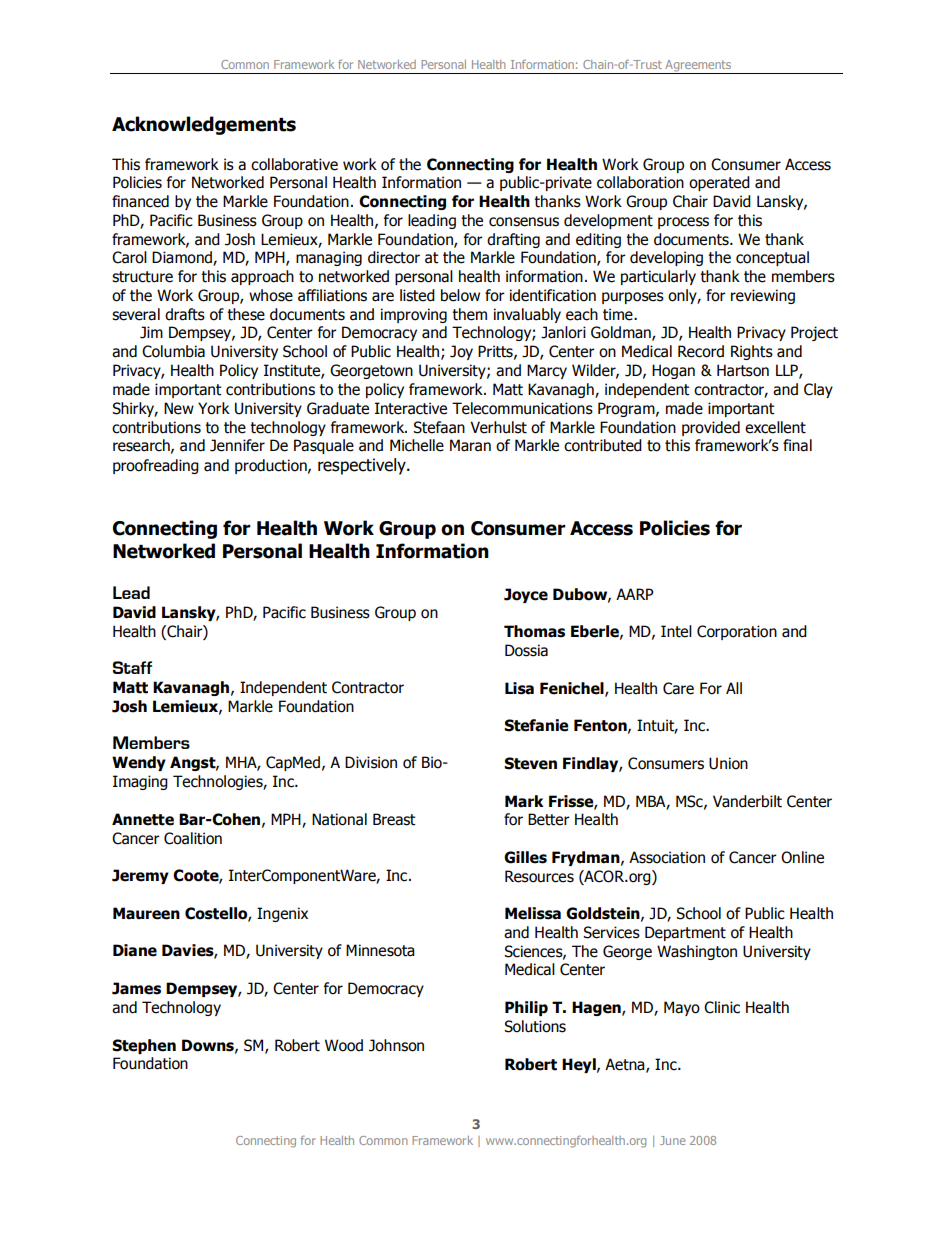 This document has width=952, height=1233. What do you see at coordinates (193, 838) in the document?
I see `Coalition` at bounding box center [193, 838].
